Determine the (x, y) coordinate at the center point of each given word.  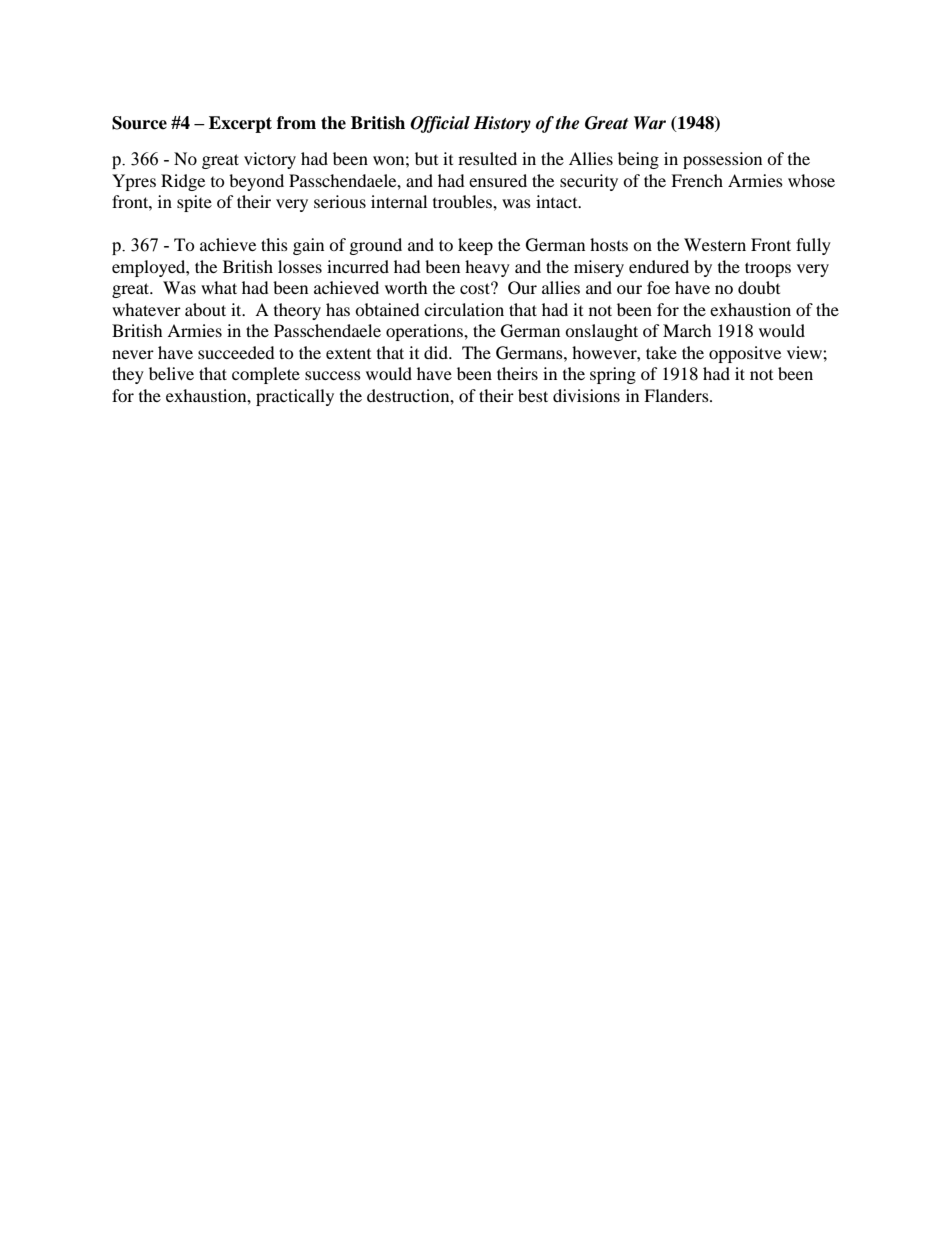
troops (768, 269)
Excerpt (240, 124)
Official (440, 124)
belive (171, 373)
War (650, 122)
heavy (487, 268)
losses (300, 266)
